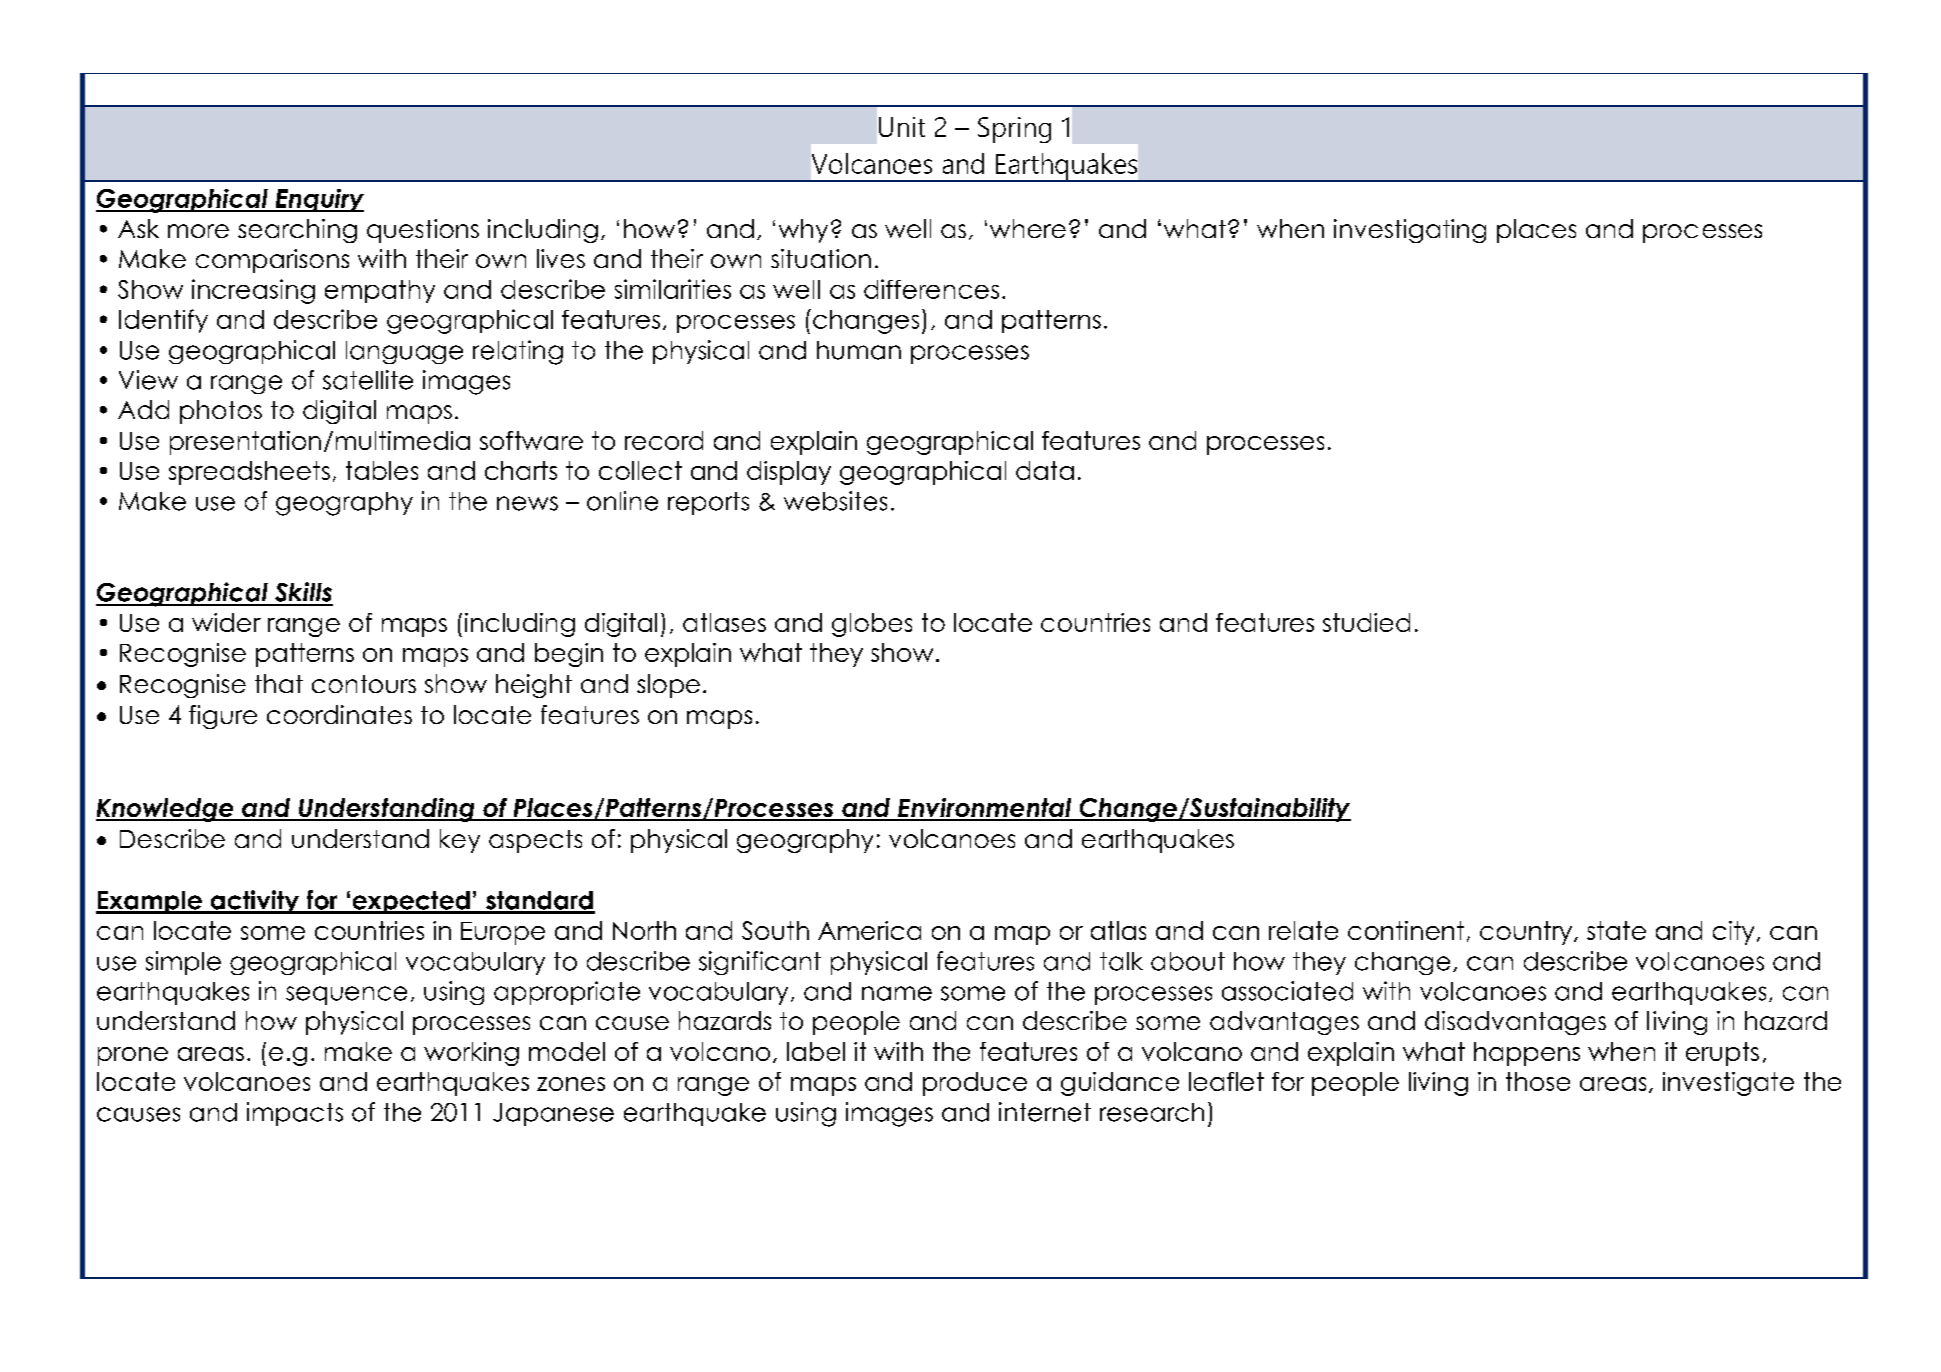  Describe the element at coordinates (975, 1084) in the page. I see `produce` at that location.
